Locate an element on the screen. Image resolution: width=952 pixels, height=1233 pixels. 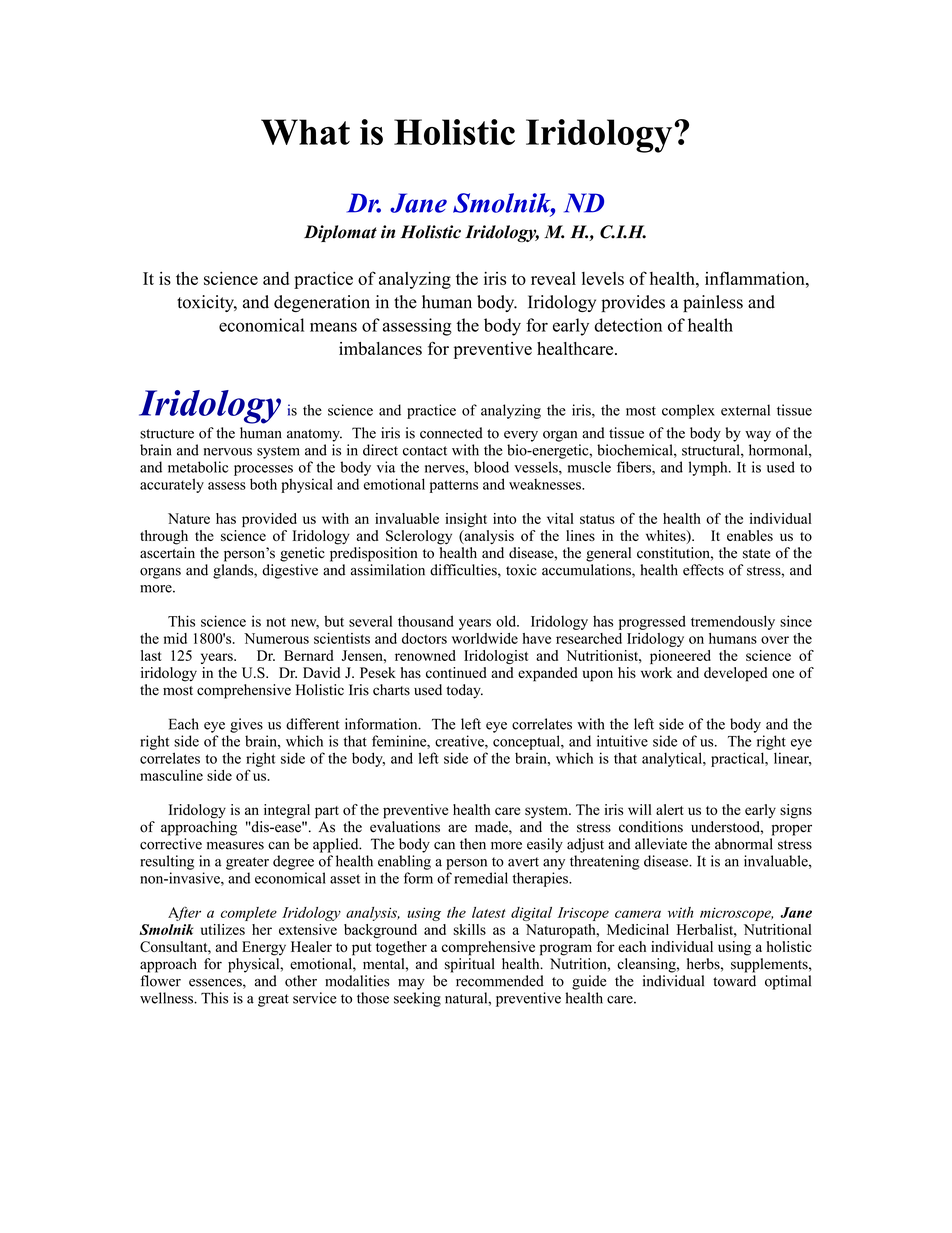
connected is located at coordinates (451, 433).
